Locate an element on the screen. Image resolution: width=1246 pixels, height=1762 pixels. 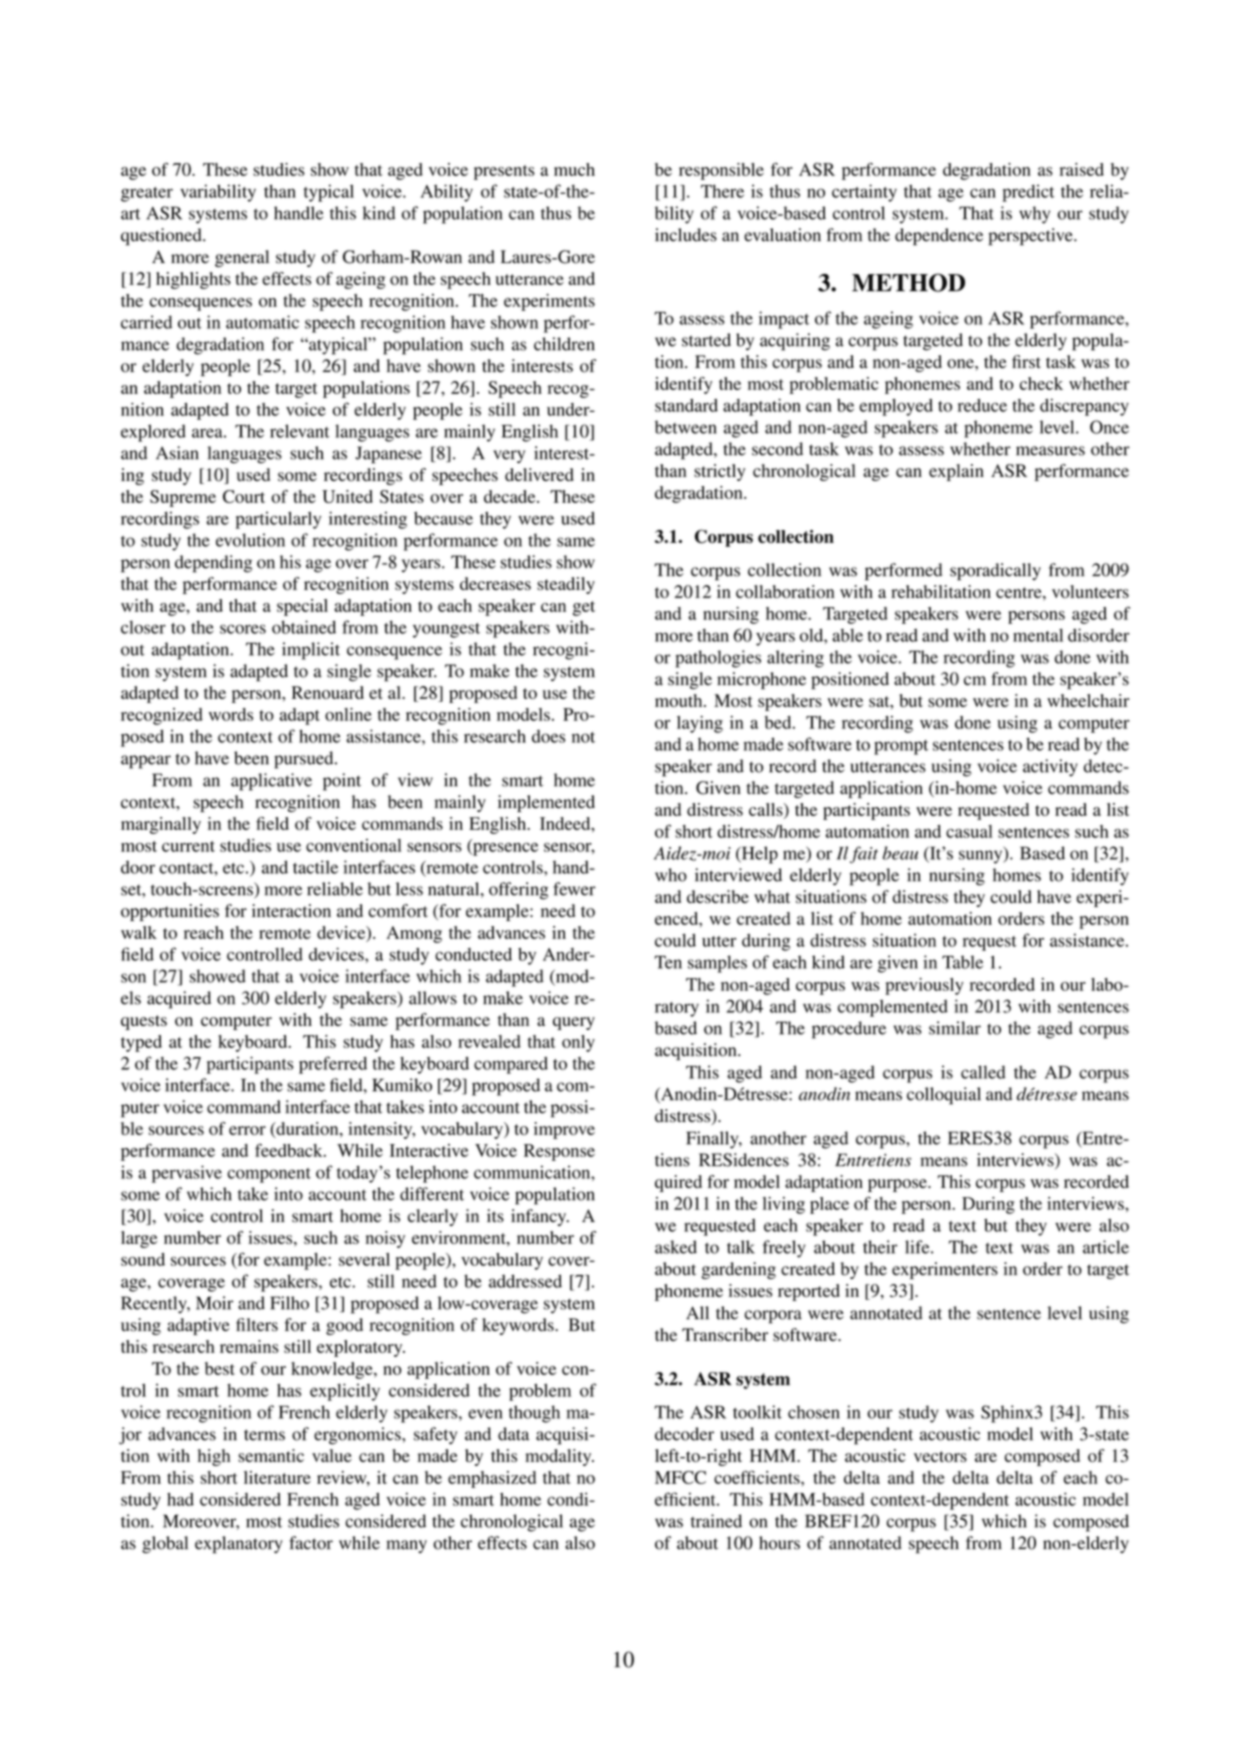
general is located at coordinates (242, 258).
